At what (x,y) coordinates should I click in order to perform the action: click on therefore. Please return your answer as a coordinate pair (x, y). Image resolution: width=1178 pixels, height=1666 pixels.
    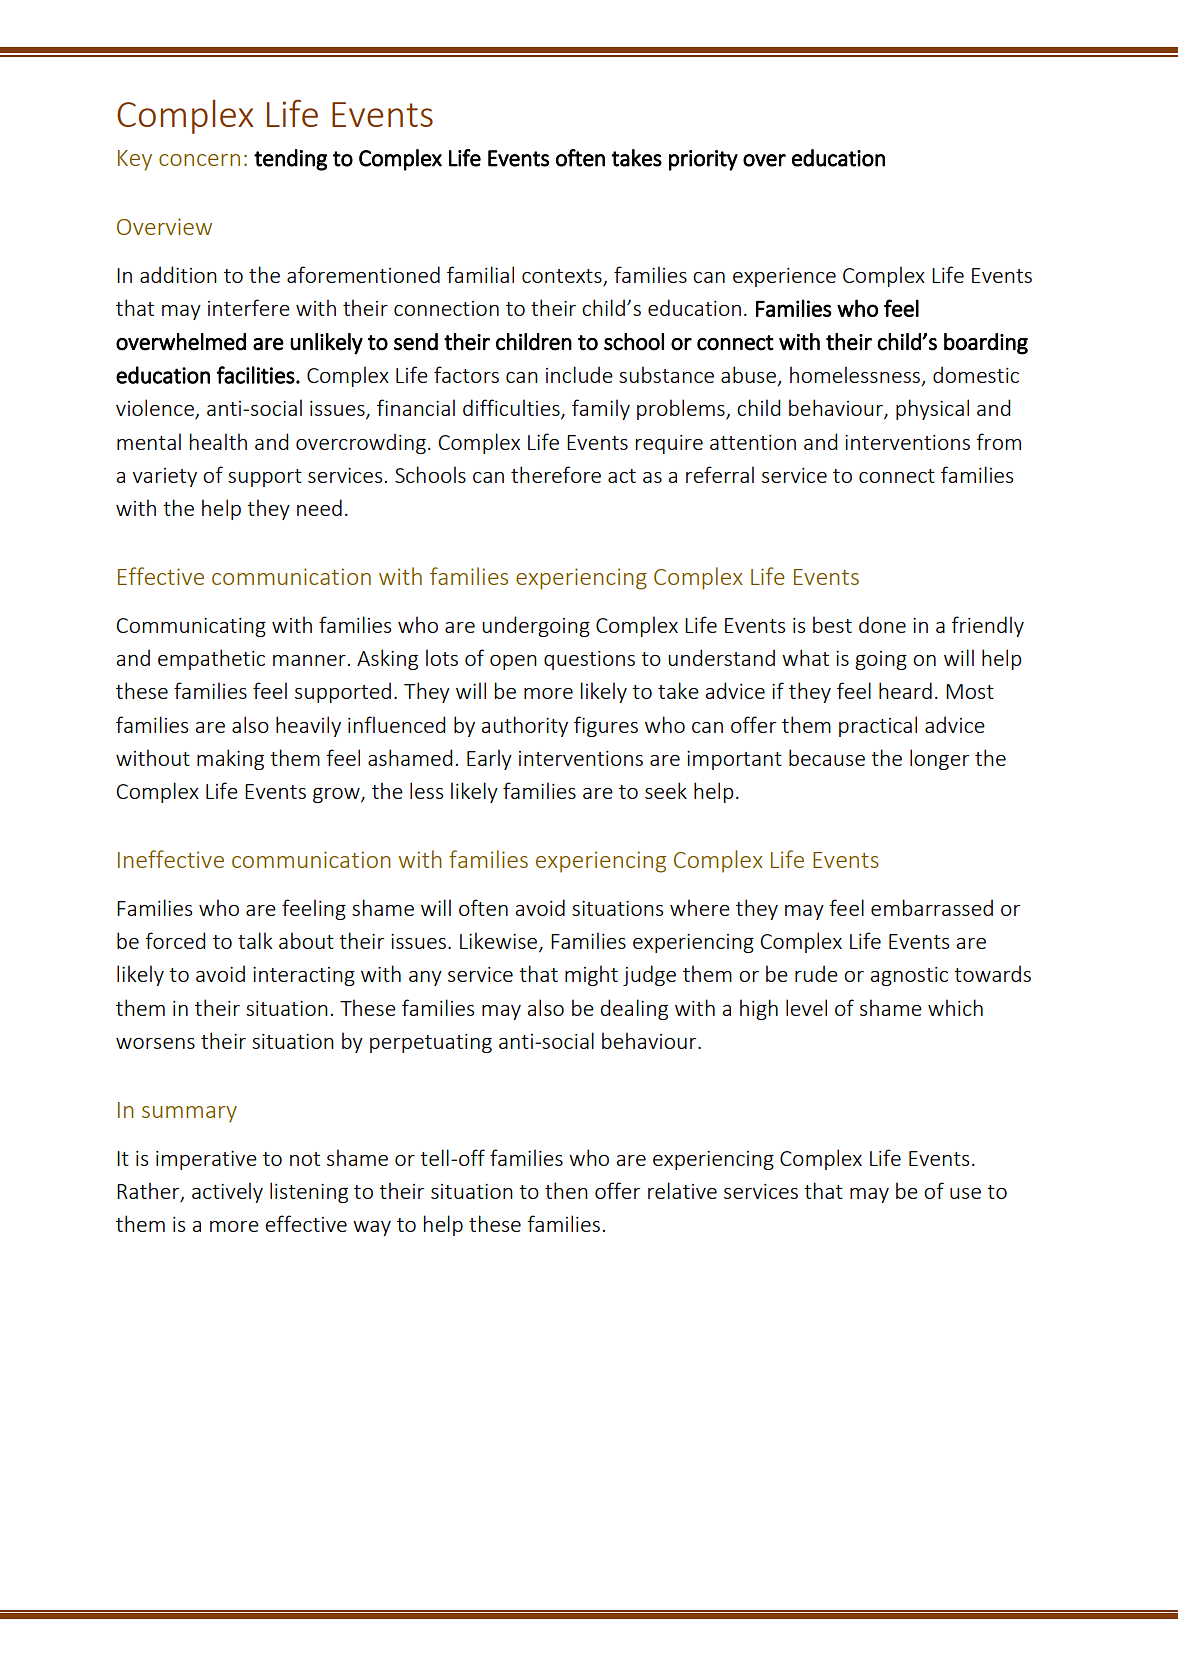
    Looking at the image, I should click on (556, 474).
